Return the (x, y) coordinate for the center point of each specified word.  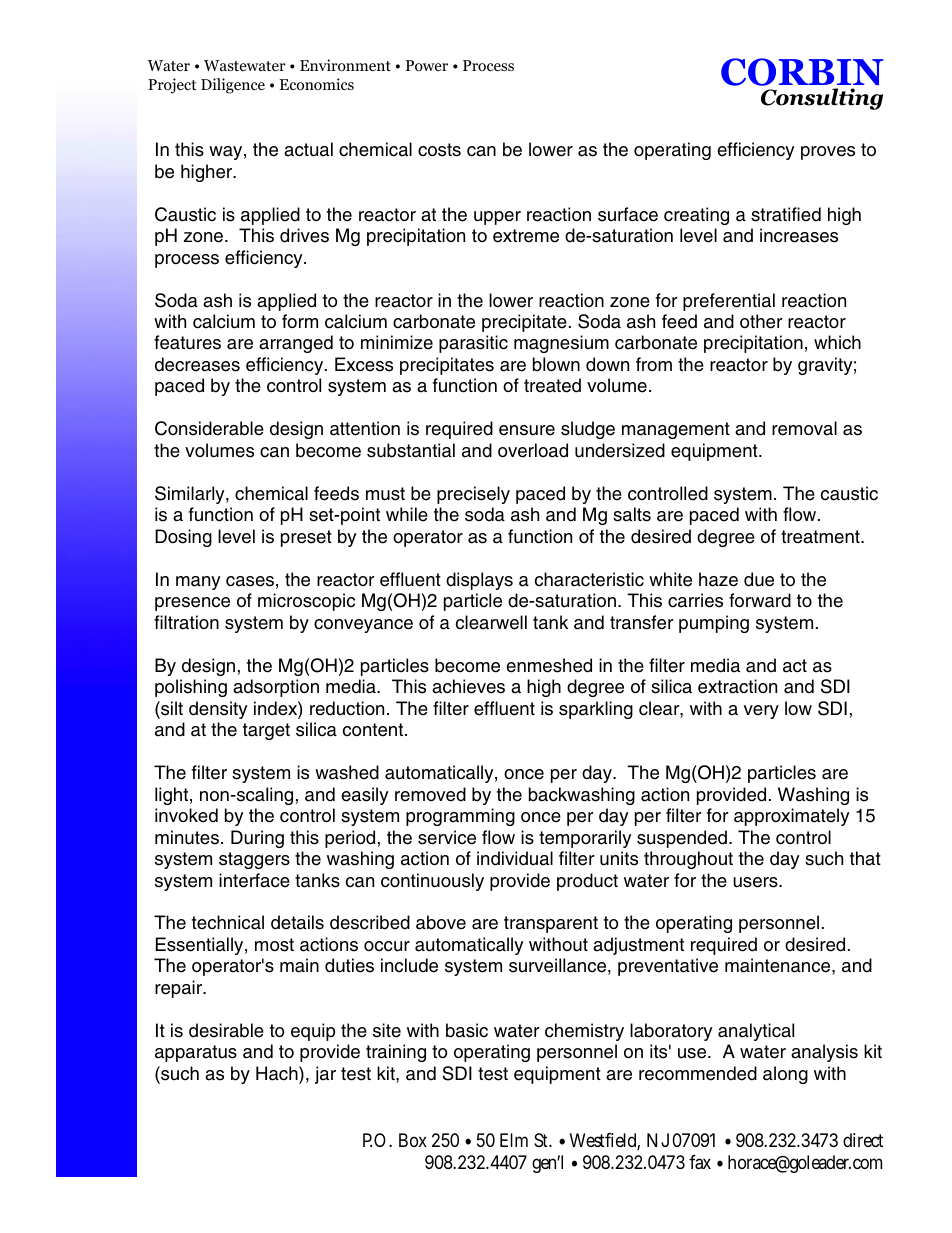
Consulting (822, 99)
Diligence (233, 86)
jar (325, 1075)
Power (427, 66)
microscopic (306, 602)
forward (760, 600)
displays (479, 581)
